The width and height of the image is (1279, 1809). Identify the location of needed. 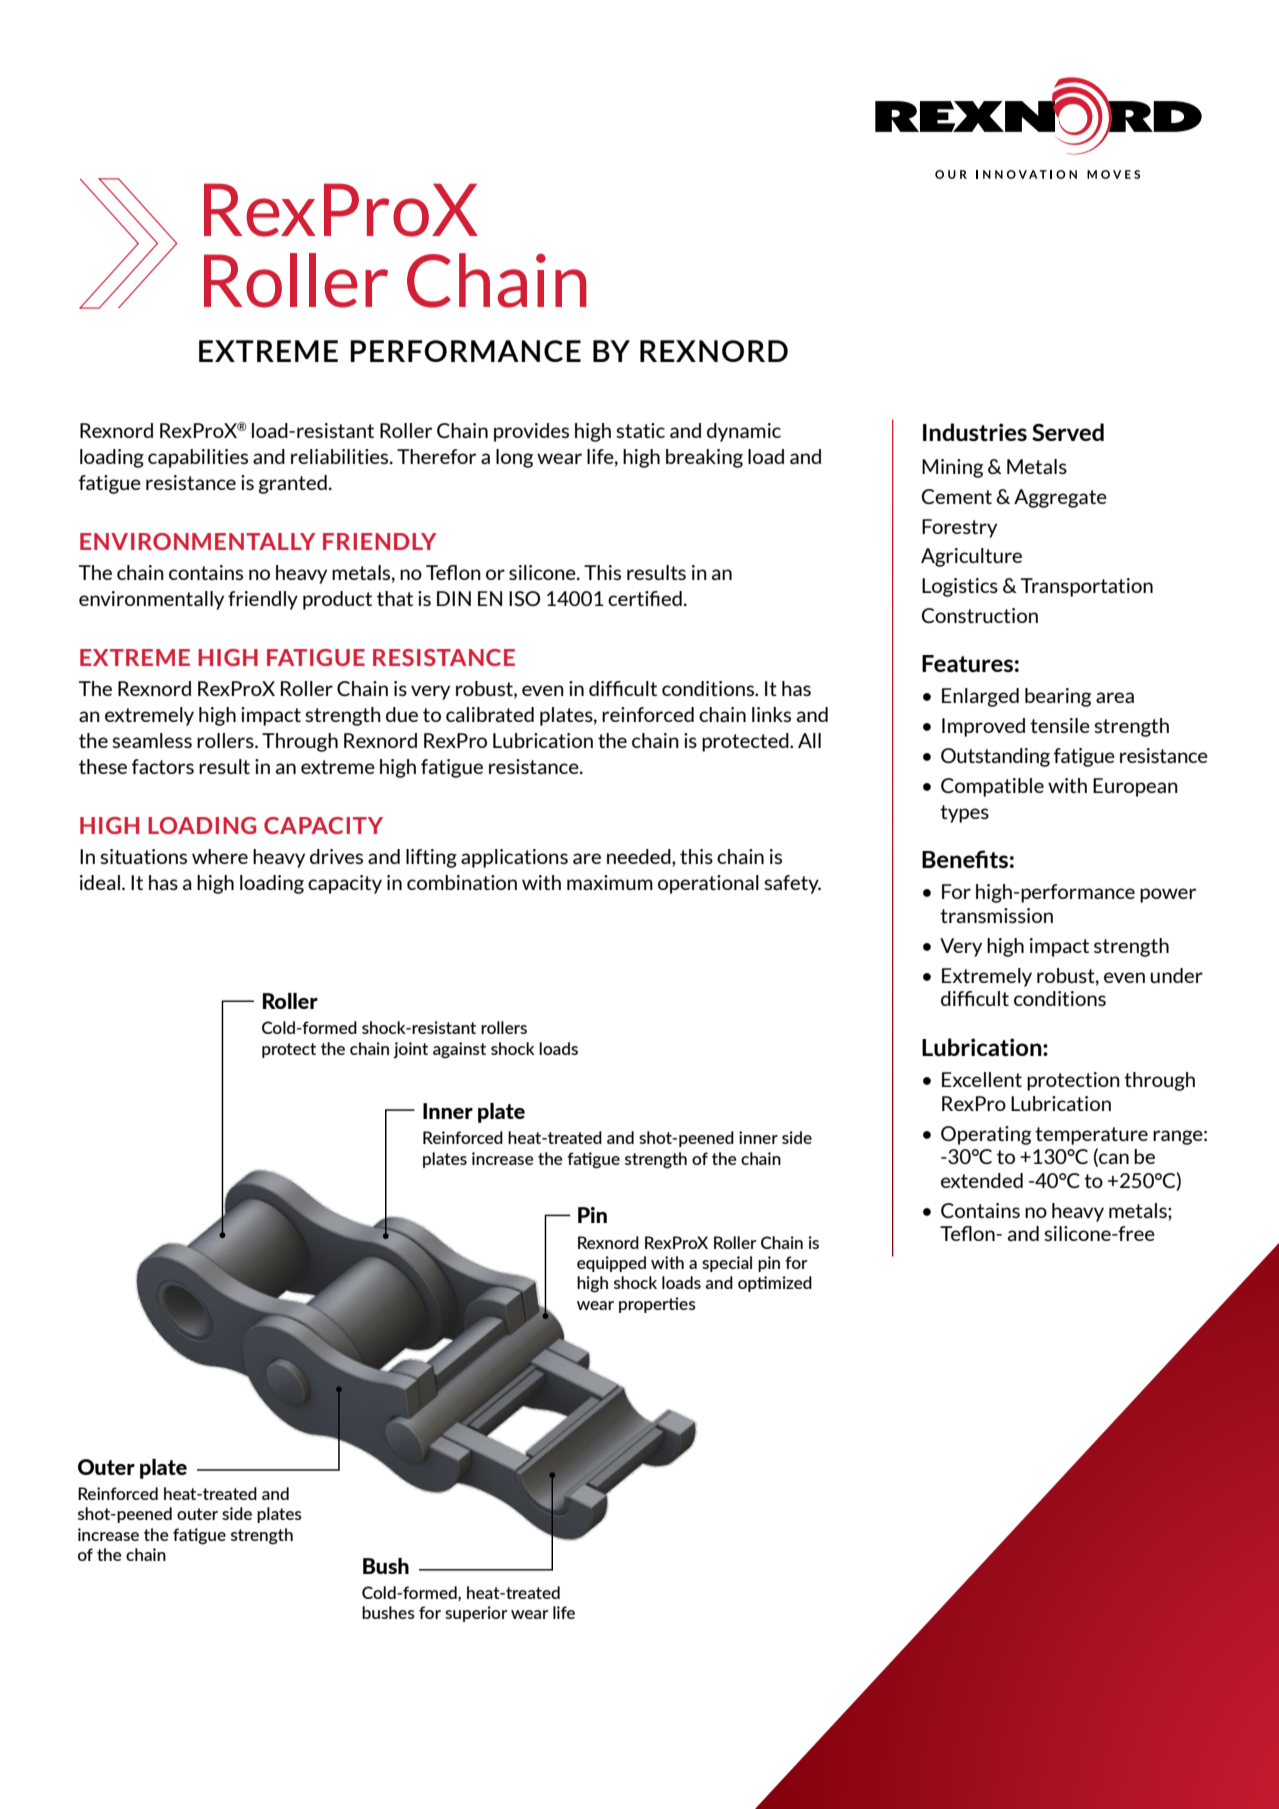
(640, 858).
